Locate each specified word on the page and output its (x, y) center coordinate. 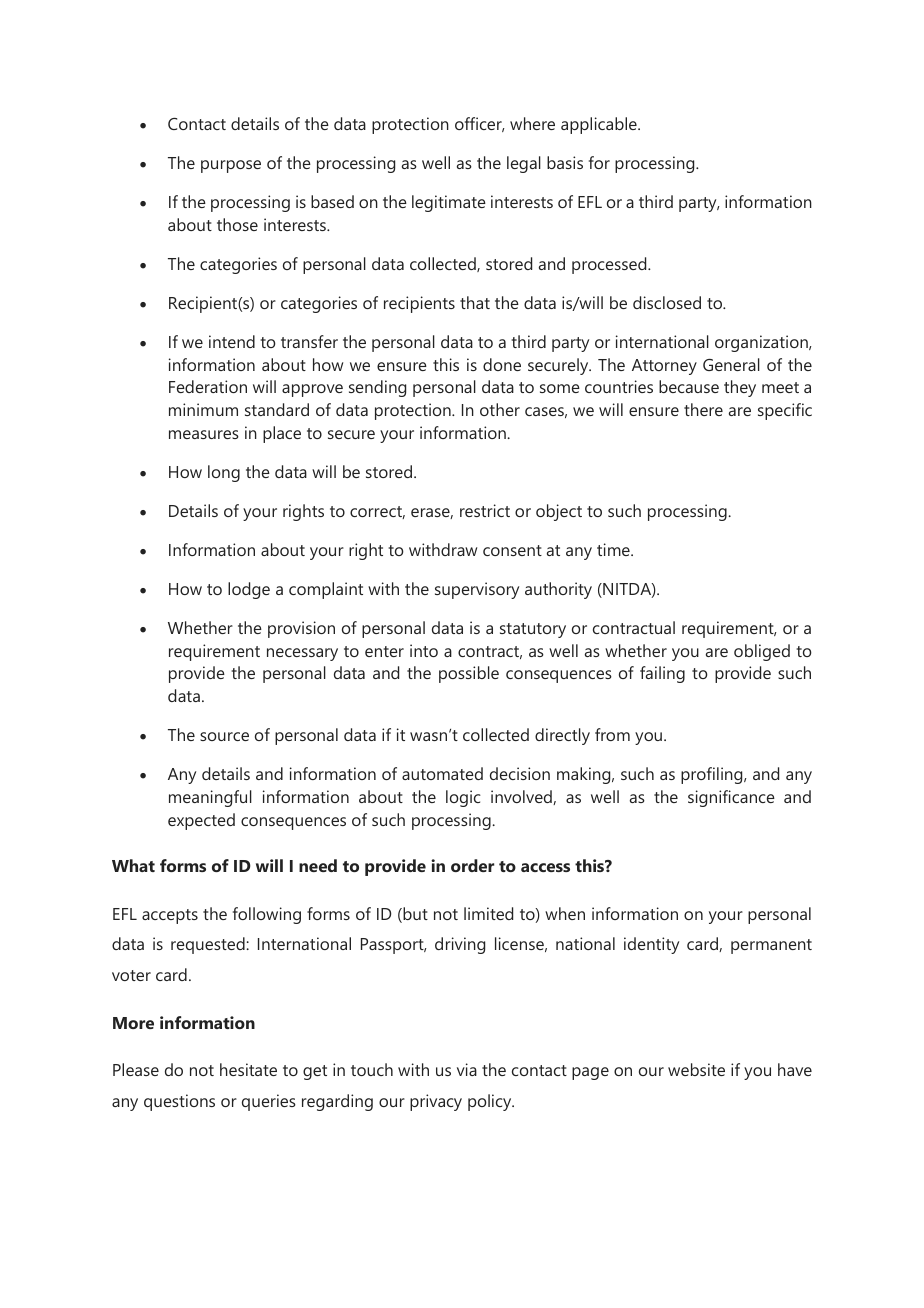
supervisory (477, 590)
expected (201, 821)
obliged (762, 652)
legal (524, 164)
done (502, 364)
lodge (249, 590)
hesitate (248, 1069)
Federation (208, 386)
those (237, 224)
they (740, 388)
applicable (600, 125)
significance (731, 798)
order (472, 865)
